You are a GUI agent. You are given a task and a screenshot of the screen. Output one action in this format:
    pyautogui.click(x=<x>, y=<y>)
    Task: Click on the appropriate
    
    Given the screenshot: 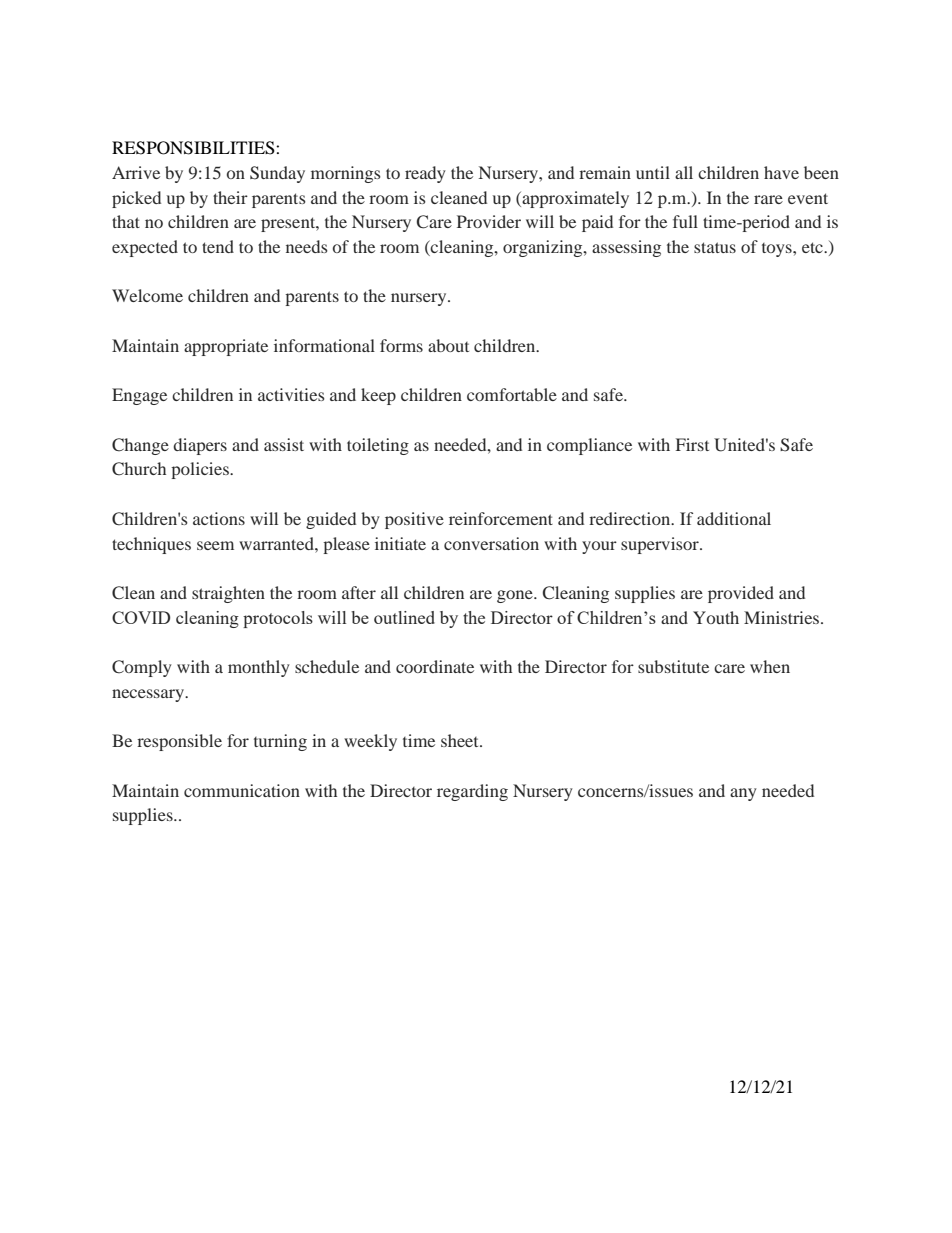 What is the action you would take?
    pyautogui.click(x=226, y=347)
